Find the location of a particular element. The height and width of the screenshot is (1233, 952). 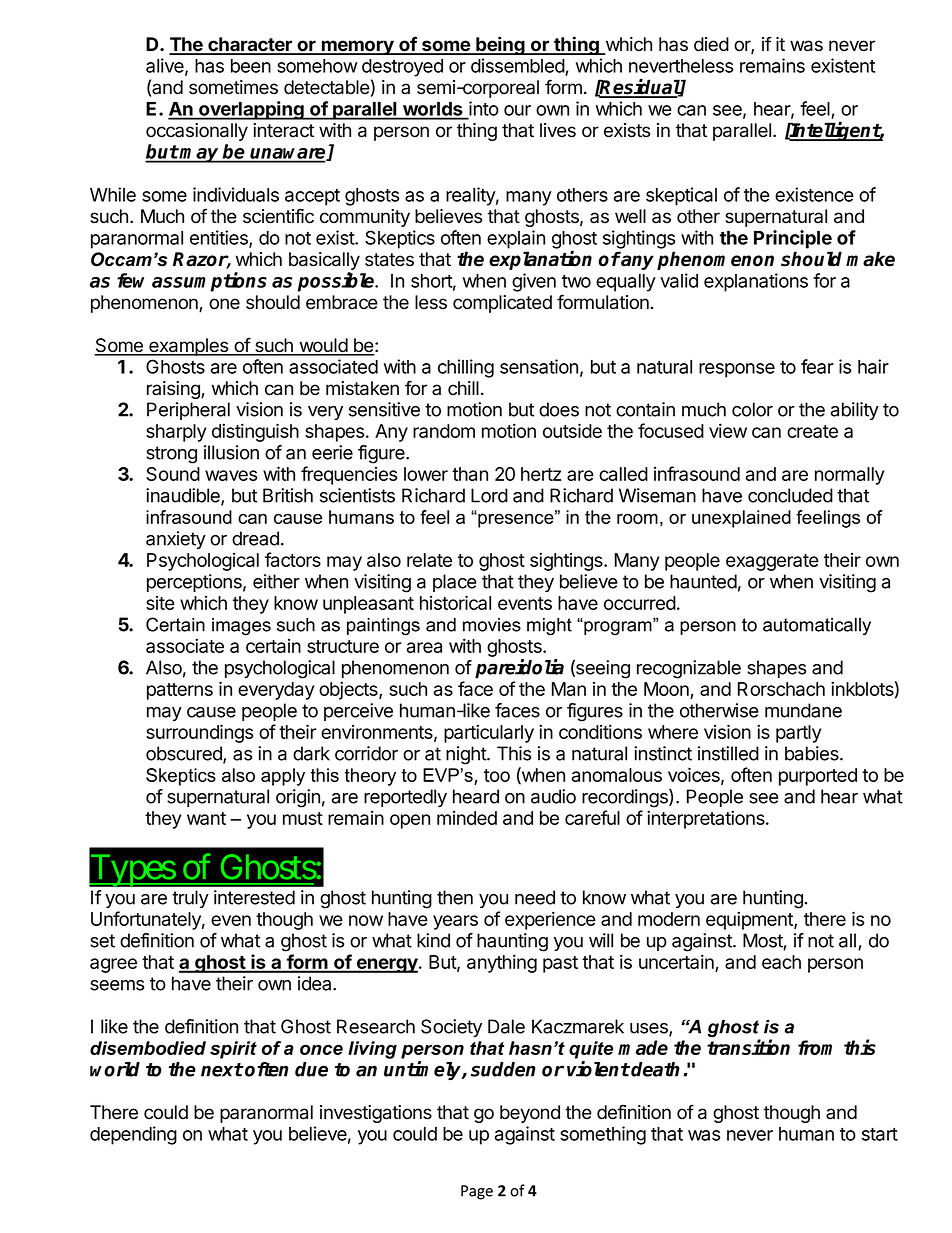

skeptical is located at coordinates (681, 196).
